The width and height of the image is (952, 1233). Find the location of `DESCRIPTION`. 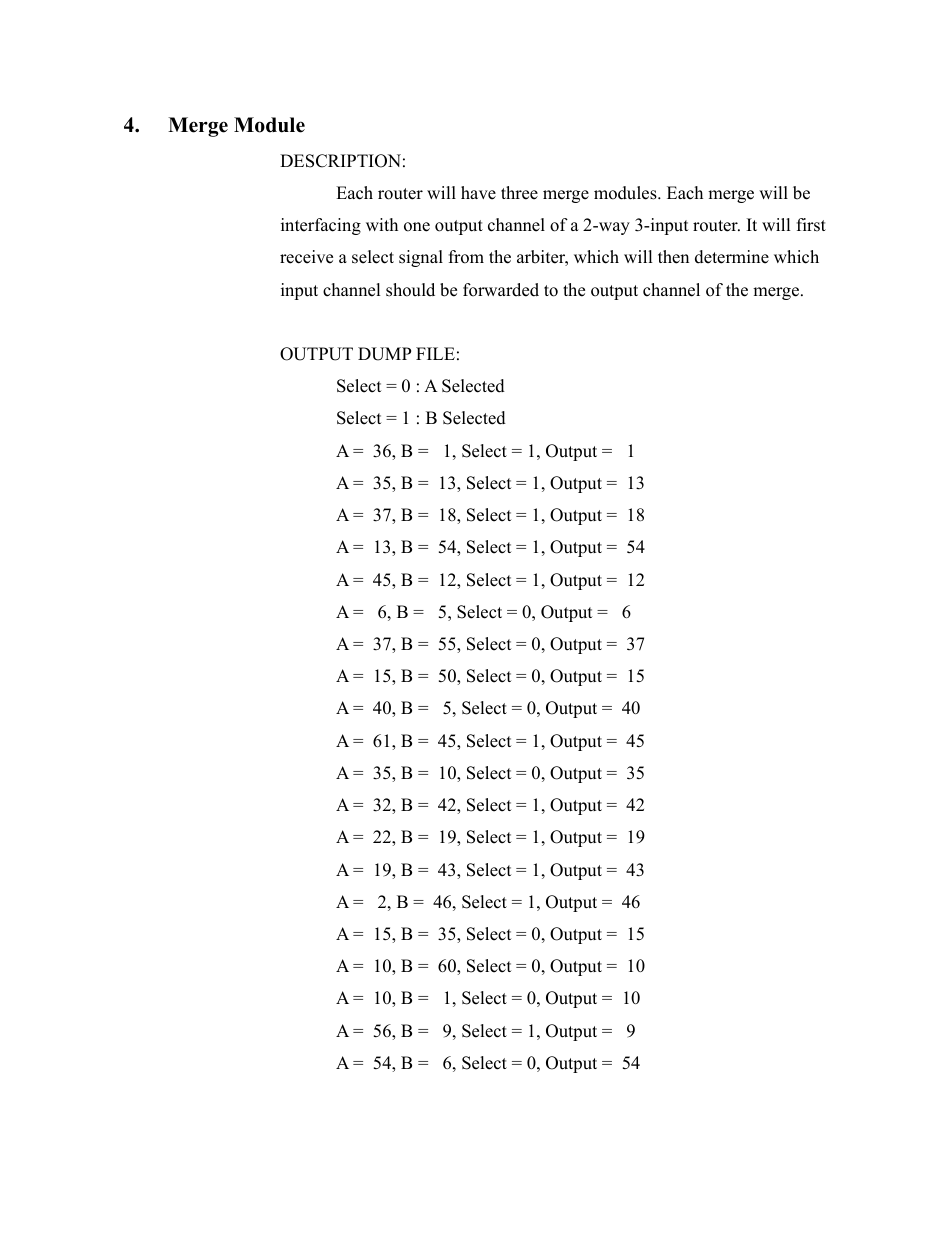

DESCRIPTION is located at coordinates (340, 161).
